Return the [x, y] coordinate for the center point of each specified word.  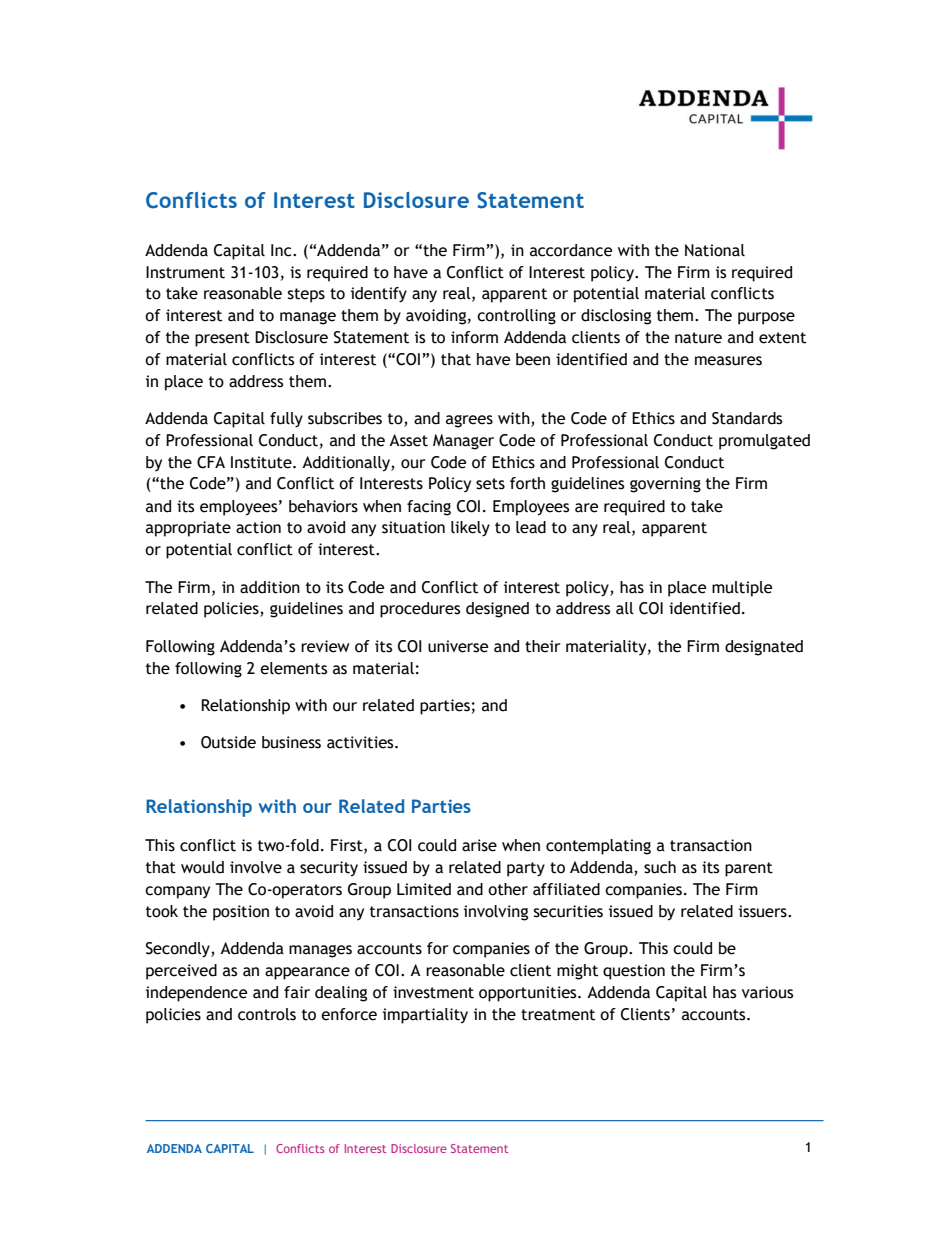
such [660, 867]
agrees [469, 421]
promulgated [764, 442]
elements [293, 668]
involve [256, 867]
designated [764, 648]
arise [479, 845]
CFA [211, 462]
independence [196, 994]
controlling [516, 317]
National [715, 250]
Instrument [185, 272]
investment [433, 992]
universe [458, 646]
